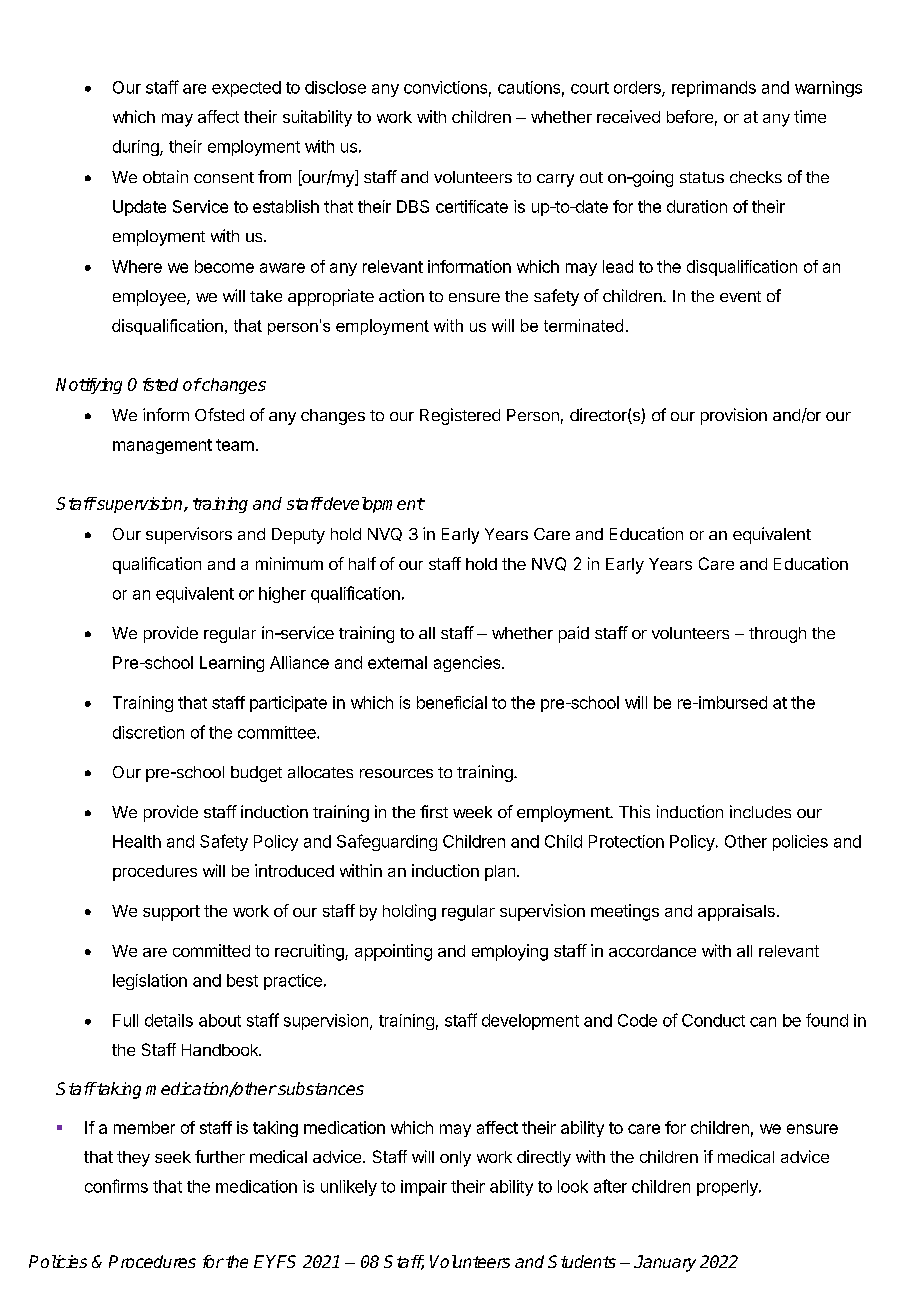  I want to click on impair, so click(424, 1188).
